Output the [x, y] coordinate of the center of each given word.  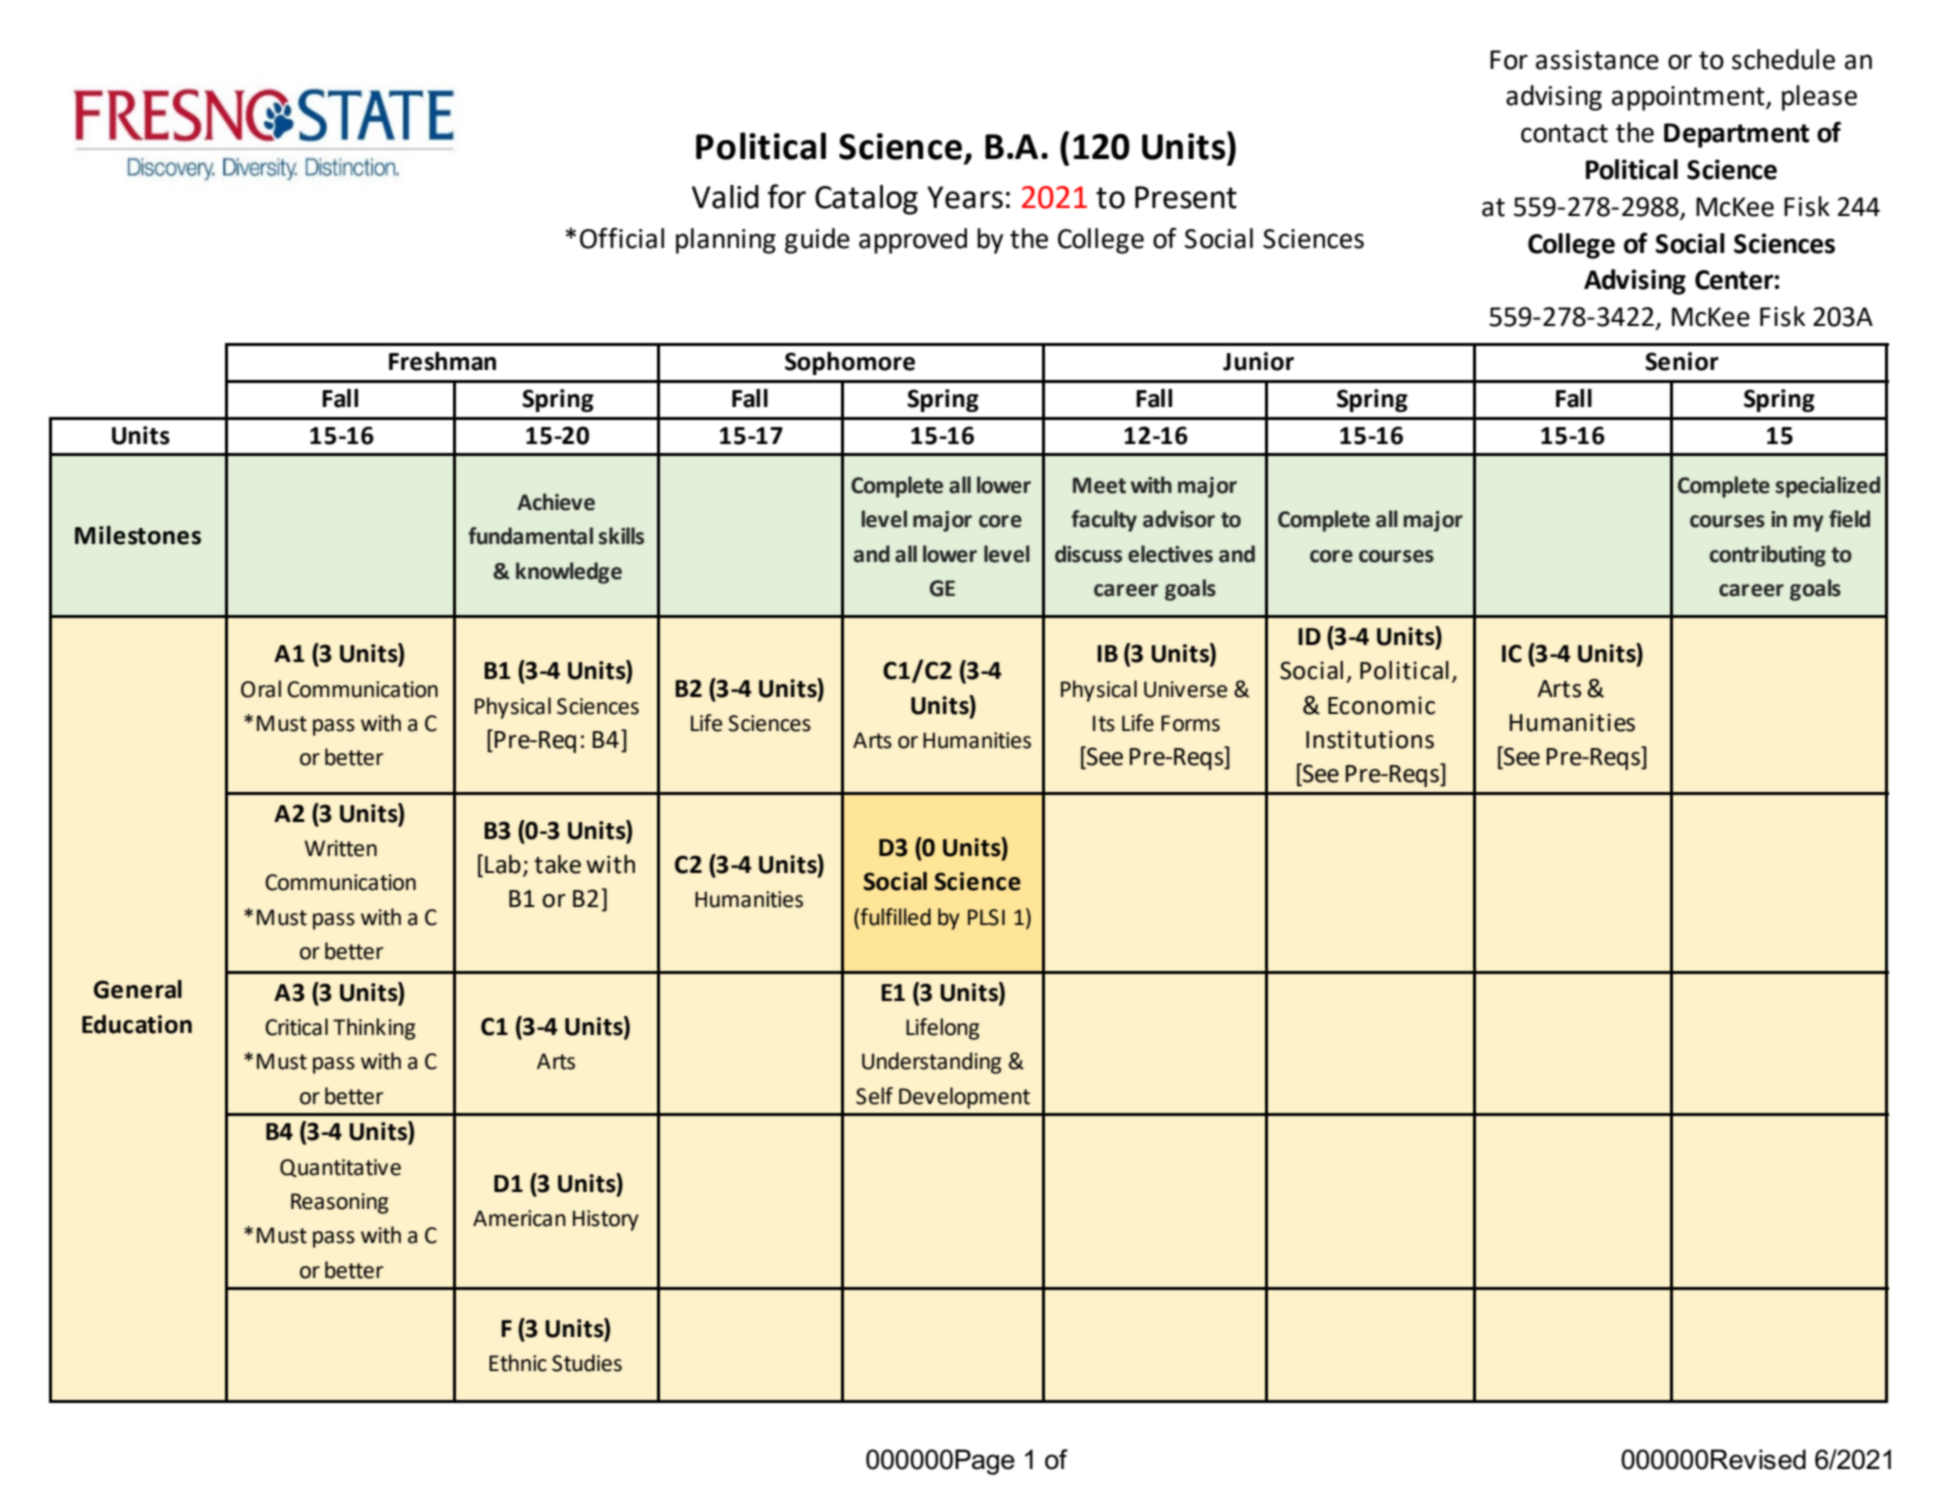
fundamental [530, 536]
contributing [1768, 556]
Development [964, 1098]
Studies [587, 1363]
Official [622, 238]
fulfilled [895, 917]
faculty [1104, 521]
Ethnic [518, 1363]
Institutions [1370, 739]
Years [965, 197]
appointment [1689, 98]
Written [340, 848]
